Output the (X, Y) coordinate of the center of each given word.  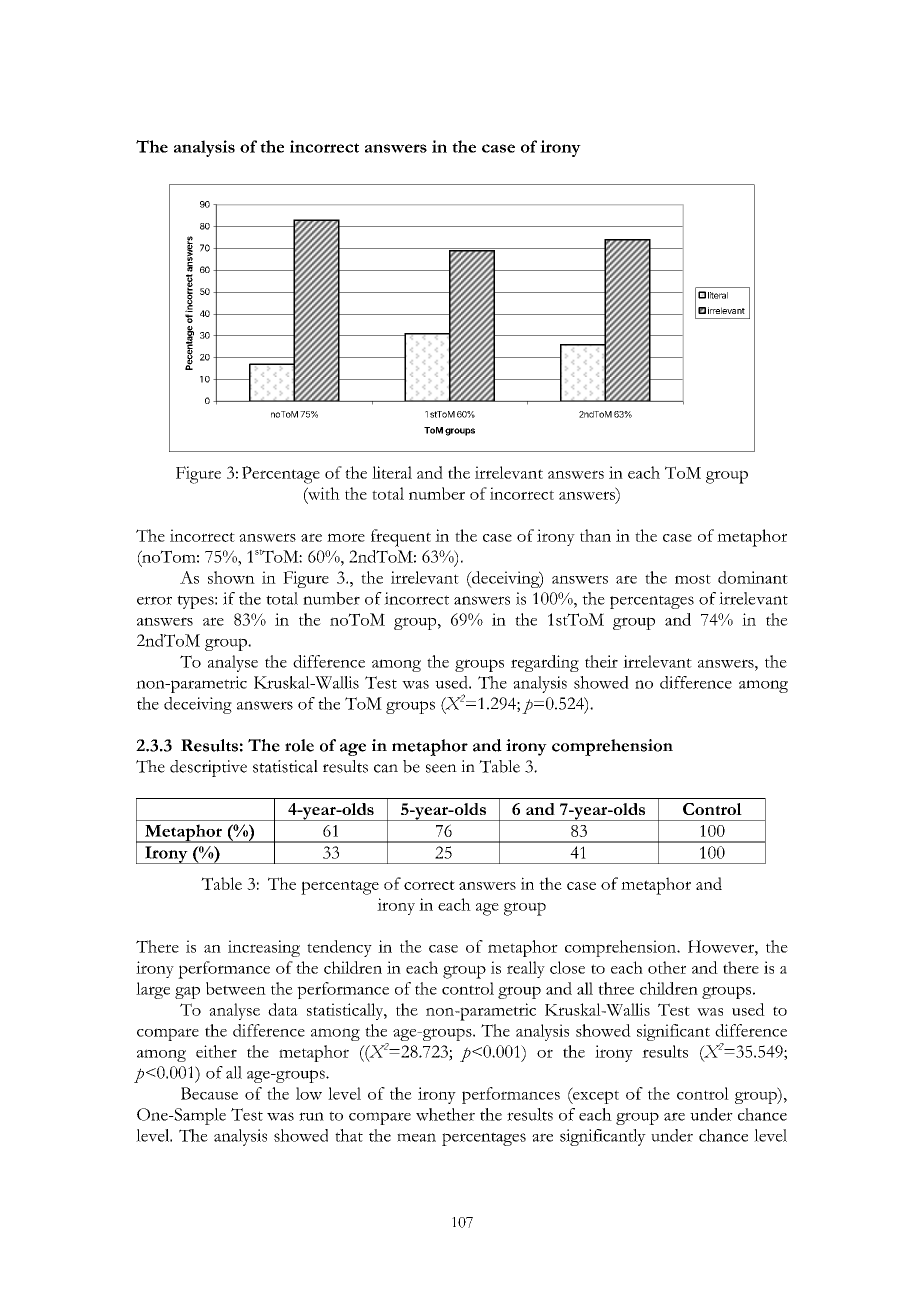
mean (416, 1137)
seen (441, 768)
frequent (401, 538)
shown (231, 577)
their (601, 661)
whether (445, 1114)
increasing (264, 948)
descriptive (208, 768)
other (667, 967)
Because (209, 1093)
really (526, 969)
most (693, 579)
